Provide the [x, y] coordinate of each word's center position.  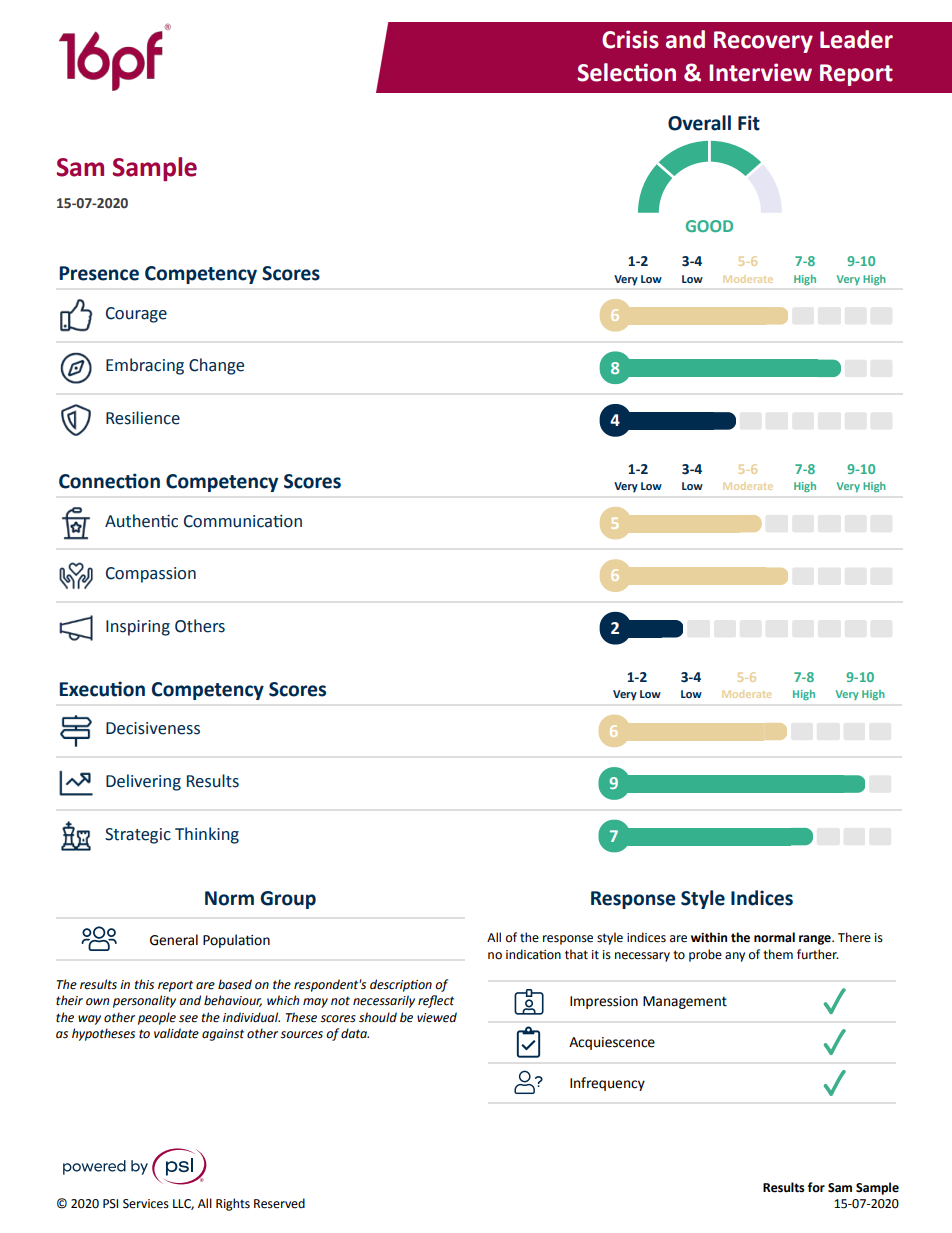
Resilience [143, 418]
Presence [99, 273]
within [709, 937]
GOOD [709, 226]
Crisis [630, 39]
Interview [760, 72]
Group [288, 900]
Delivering [143, 782]
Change [216, 366]
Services [146, 1204]
